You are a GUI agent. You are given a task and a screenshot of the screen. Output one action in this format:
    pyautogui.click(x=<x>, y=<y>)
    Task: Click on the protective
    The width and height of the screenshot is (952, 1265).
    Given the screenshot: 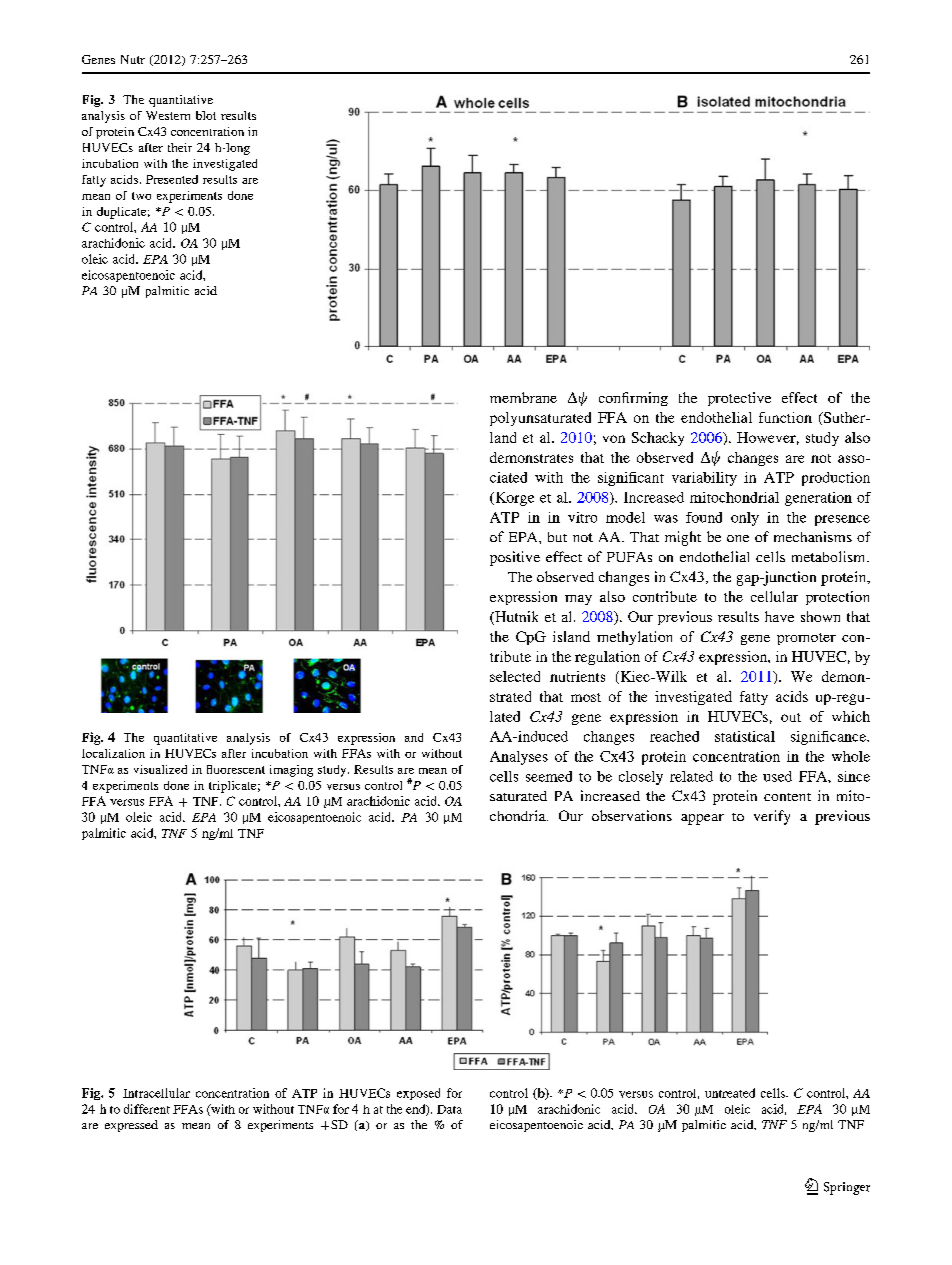 What is the action you would take?
    pyautogui.click(x=739, y=399)
